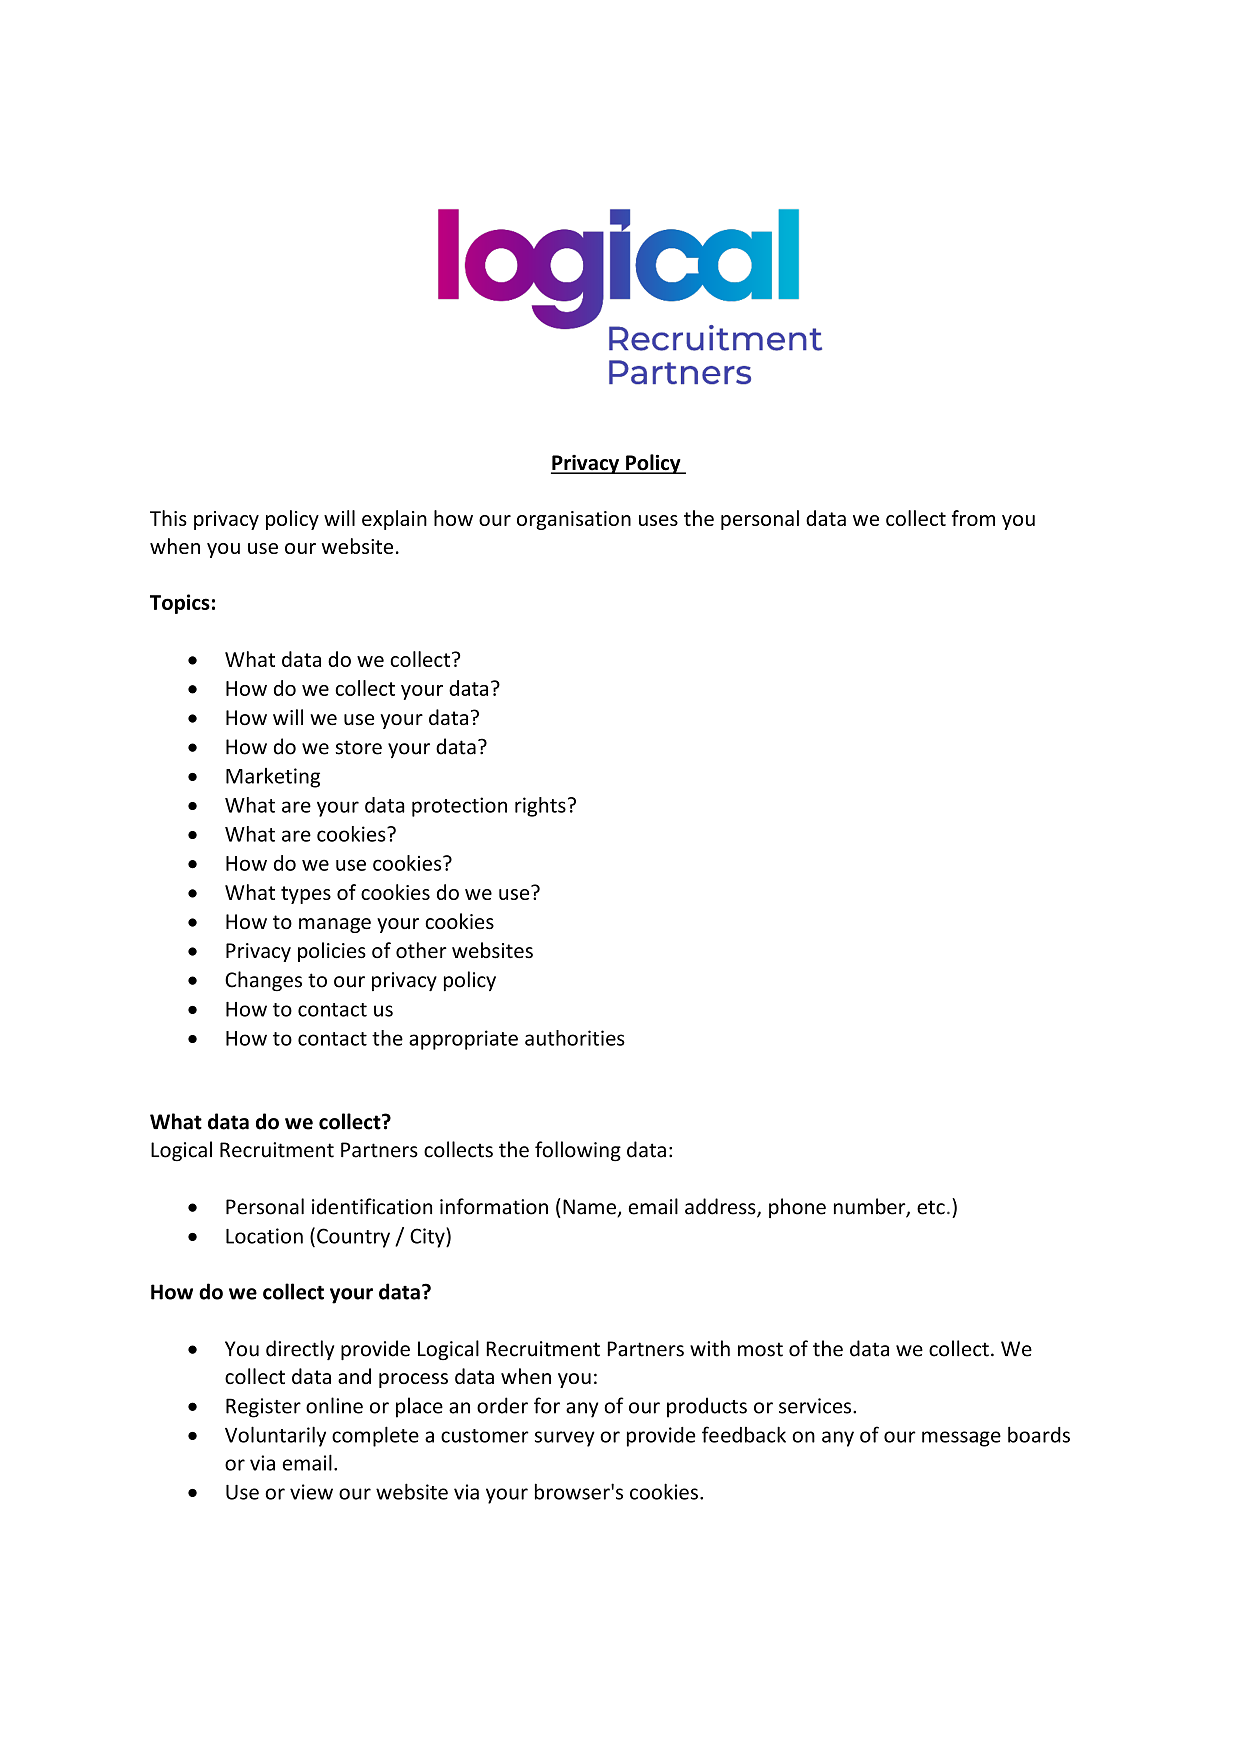 The height and width of the screenshot is (1750, 1238). Describe the element at coordinates (574, 520) in the screenshot. I see `organisation` at that location.
